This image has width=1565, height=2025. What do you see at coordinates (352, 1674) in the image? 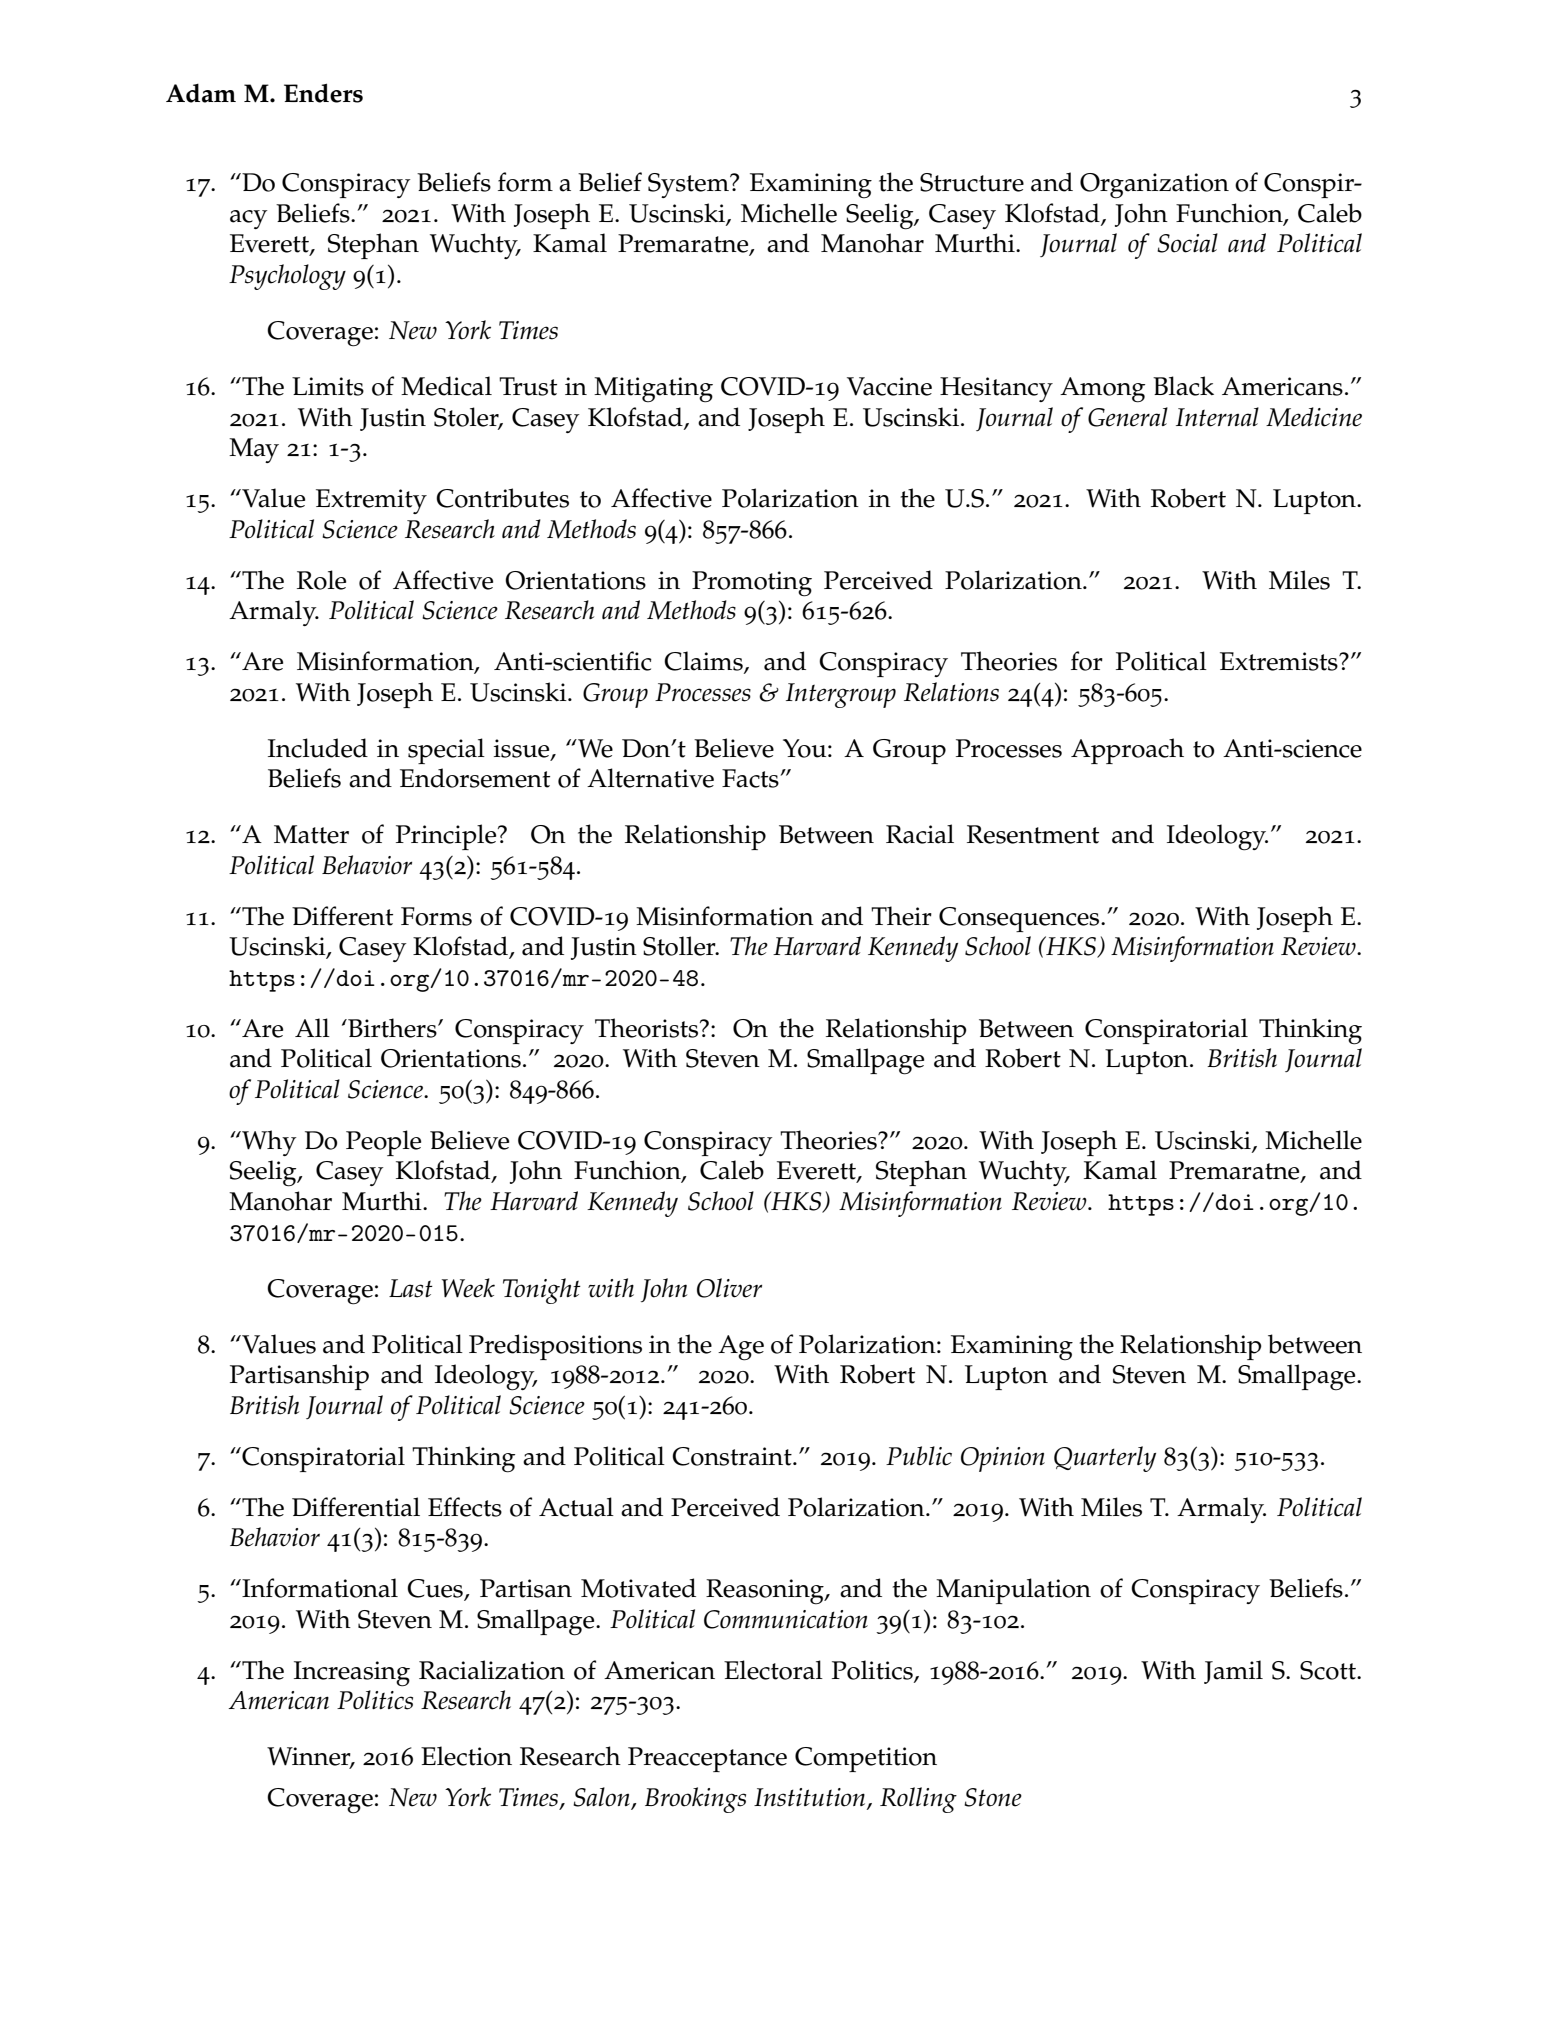
I see `Increasing` at bounding box center [352, 1674].
